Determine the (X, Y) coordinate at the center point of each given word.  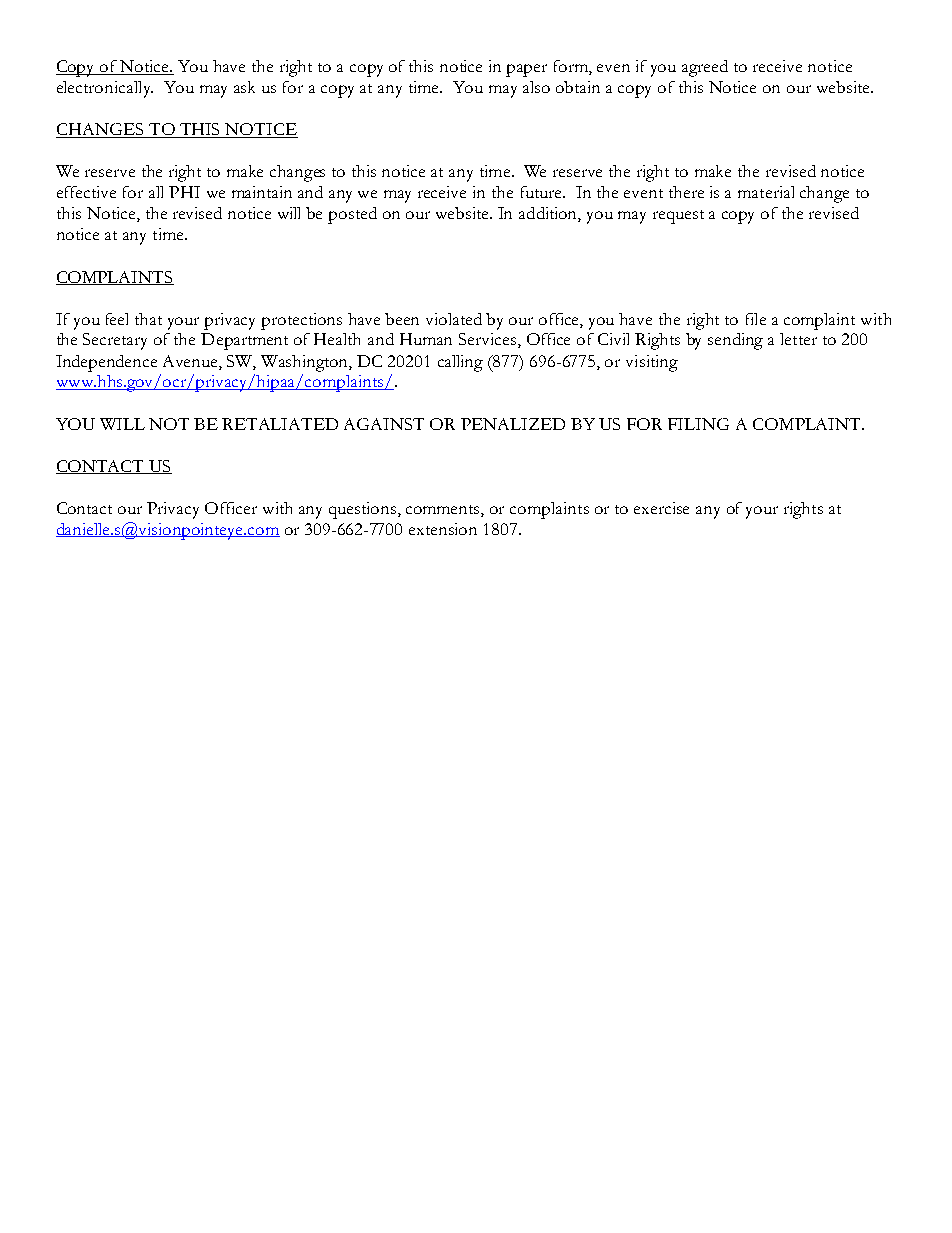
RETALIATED (280, 424)
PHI (184, 192)
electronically (105, 89)
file (756, 319)
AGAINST (384, 424)
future (542, 192)
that (148, 319)
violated (454, 319)
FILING (698, 424)
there (686, 192)
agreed (705, 68)
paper (526, 70)
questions (362, 510)
